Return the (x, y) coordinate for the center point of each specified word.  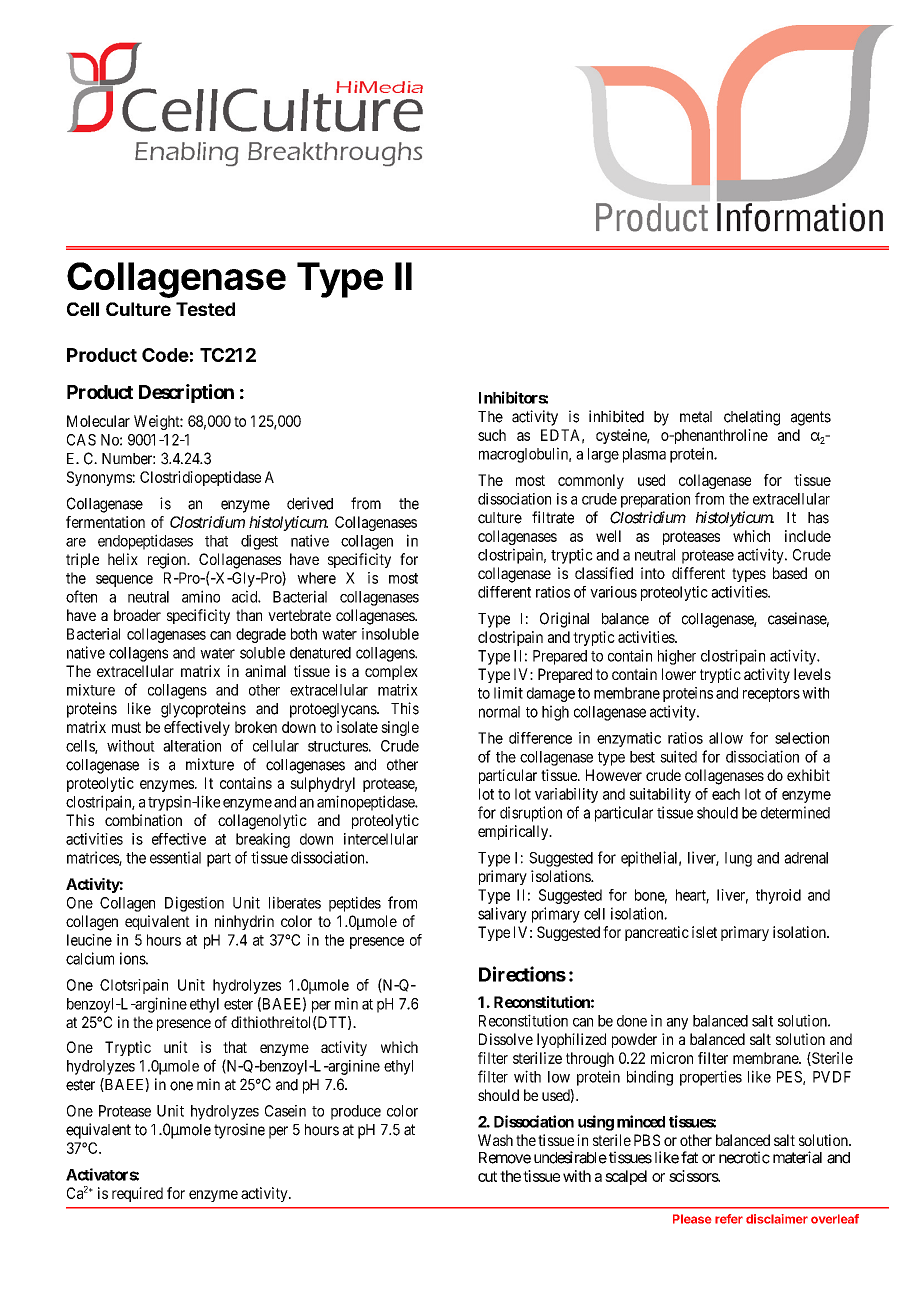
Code (165, 355)
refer (729, 1219)
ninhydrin (244, 922)
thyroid (778, 896)
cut (487, 1176)
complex (391, 672)
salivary (502, 915)
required (137, 1194)
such (492, 435)
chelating (752, 418)
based (790, 573)
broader (137, 615)
